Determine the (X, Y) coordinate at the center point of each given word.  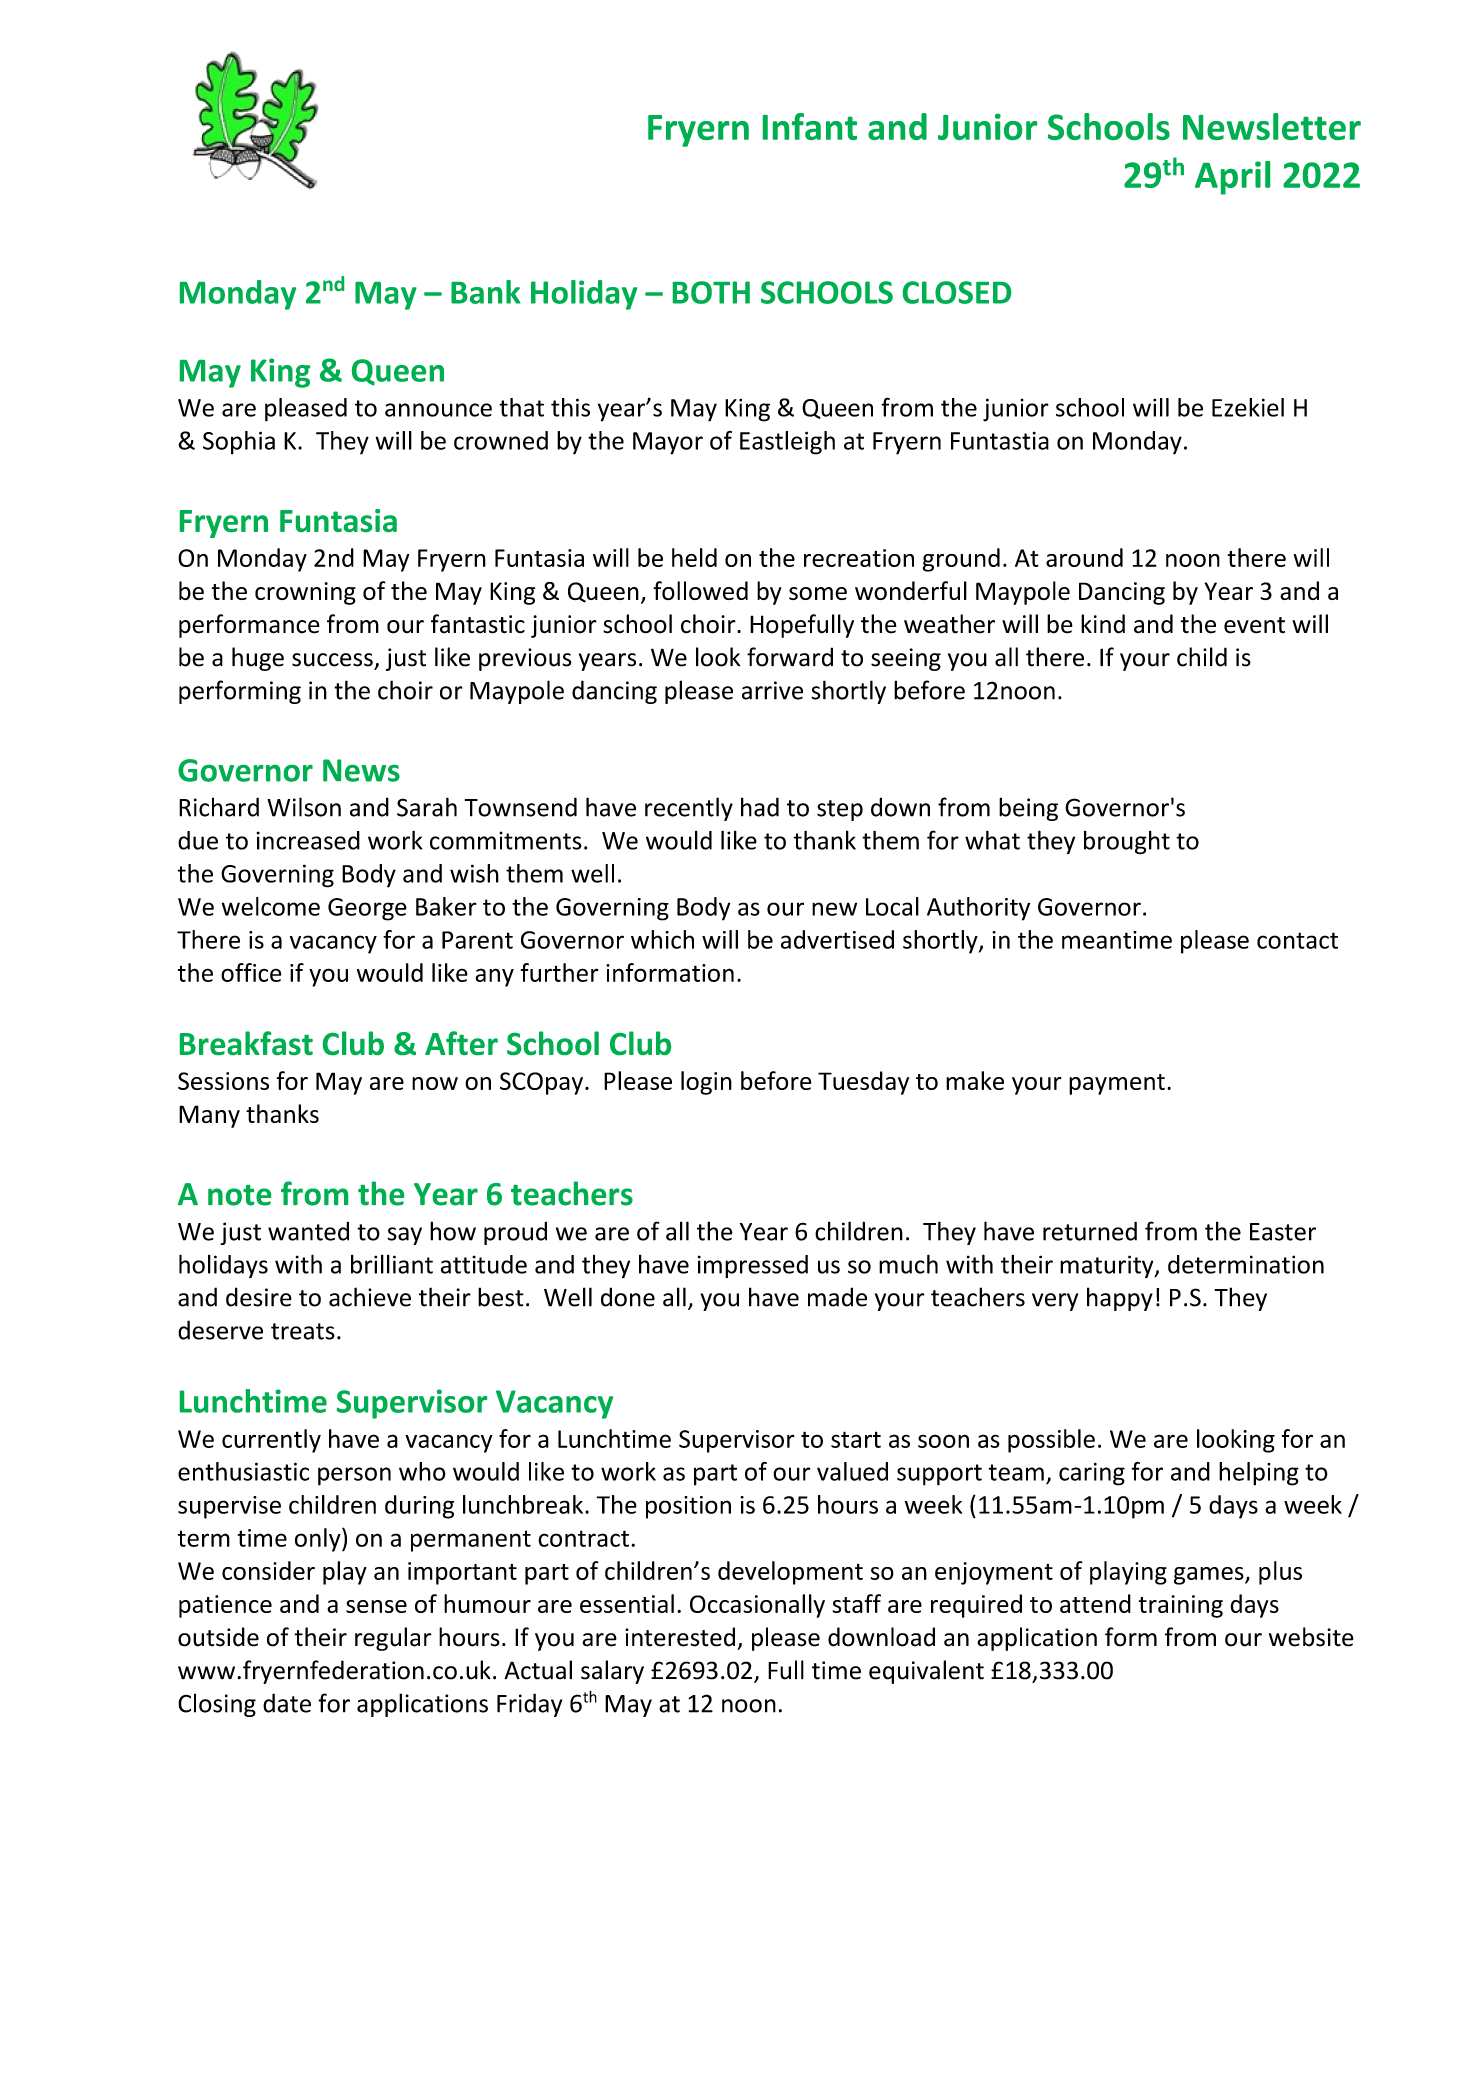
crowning (305, 593)
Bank (486, 292)
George (367, 909)
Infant (810, 126)
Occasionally (757, 1606)
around (1084, 557)
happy (1120, 1299)
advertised (837, 939)
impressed (753, 1266)
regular (393, 1639)
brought (1127, 843)
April (1232, 178)
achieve (370, 1297)
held (694, 557)
